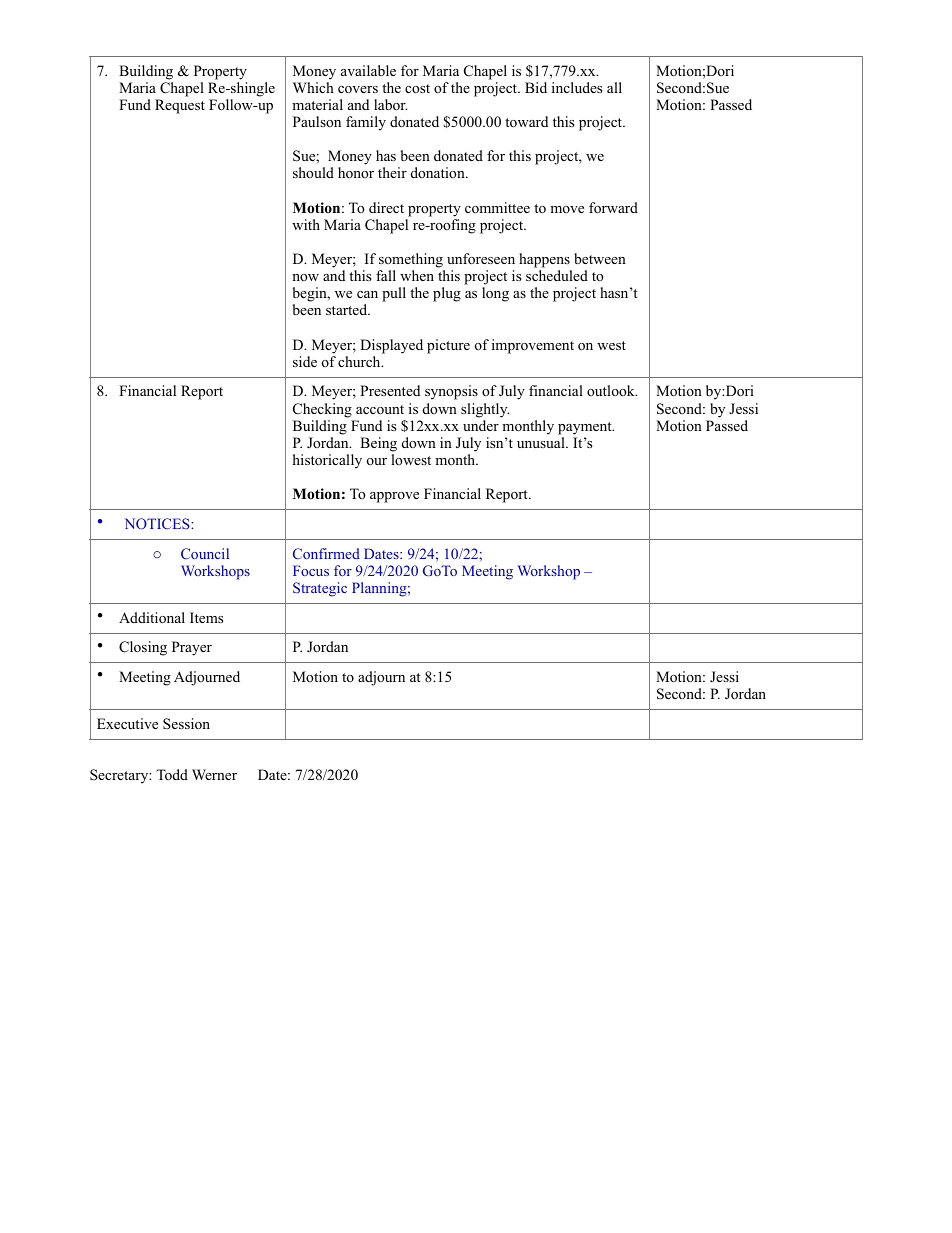  Describe the element at coordinates (180, 106) in the screenshot. I see `Request` at that location.
